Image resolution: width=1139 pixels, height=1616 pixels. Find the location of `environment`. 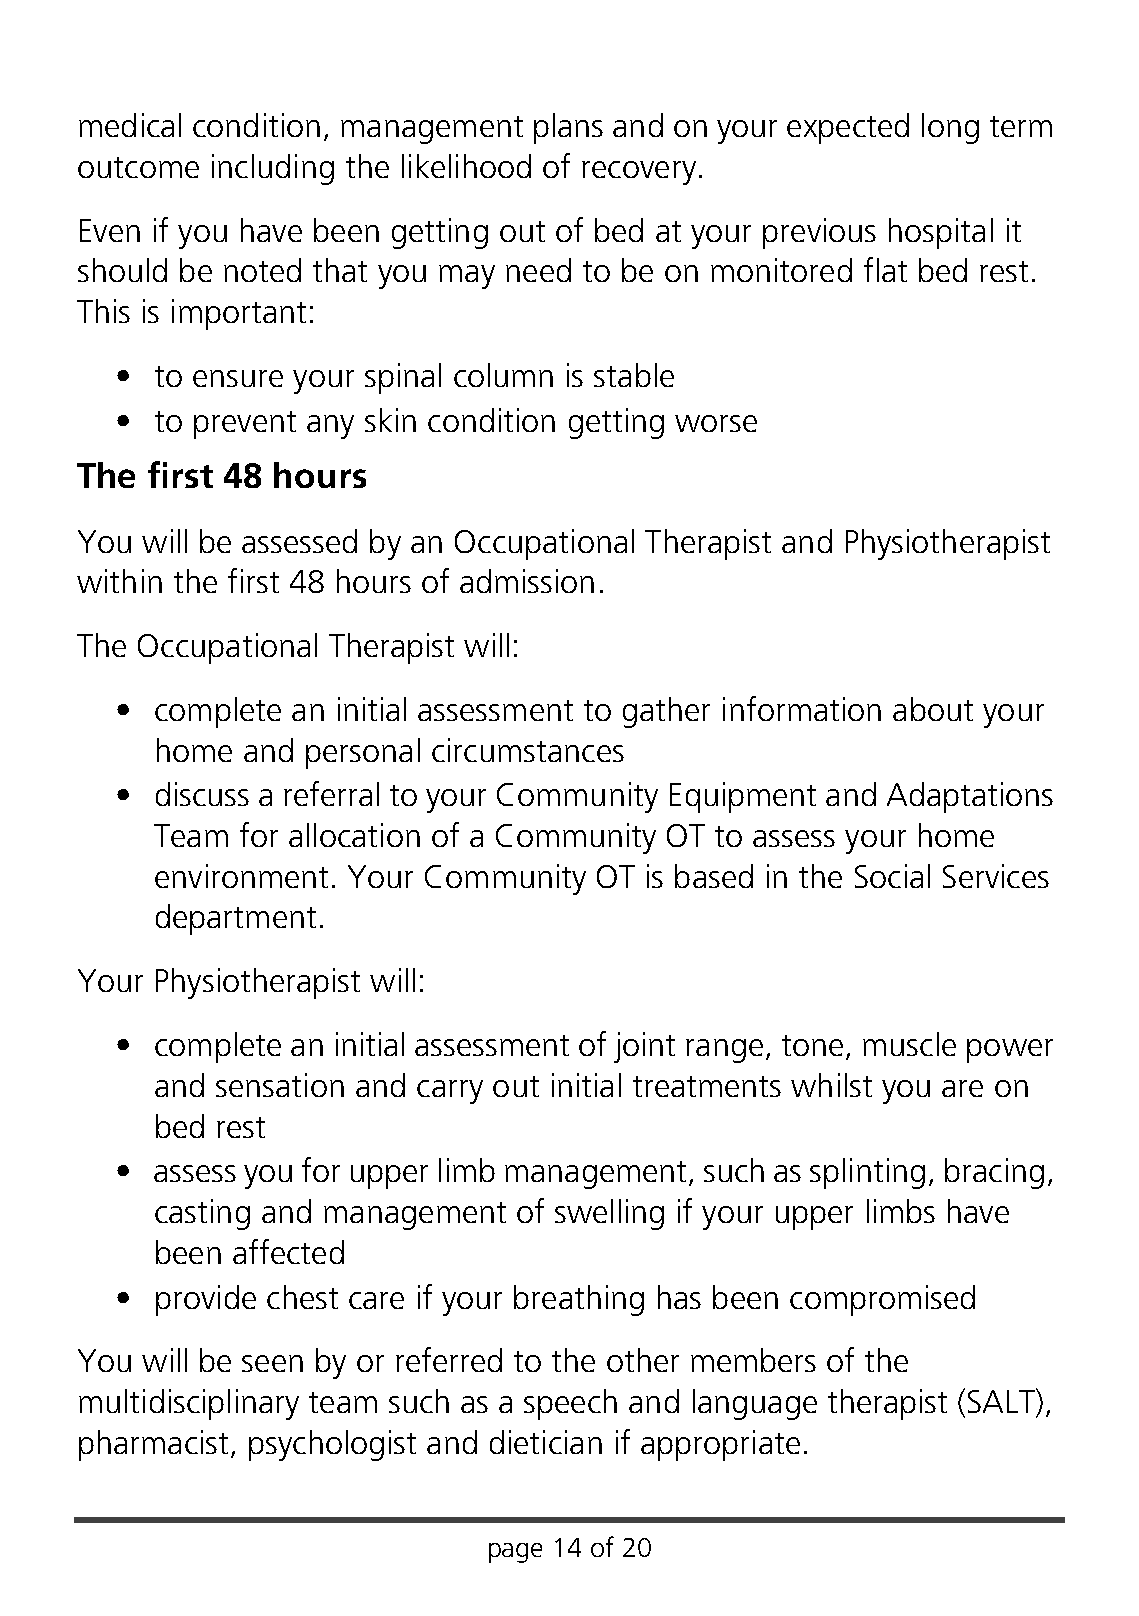

environment is located at coordinates (241, 876).
